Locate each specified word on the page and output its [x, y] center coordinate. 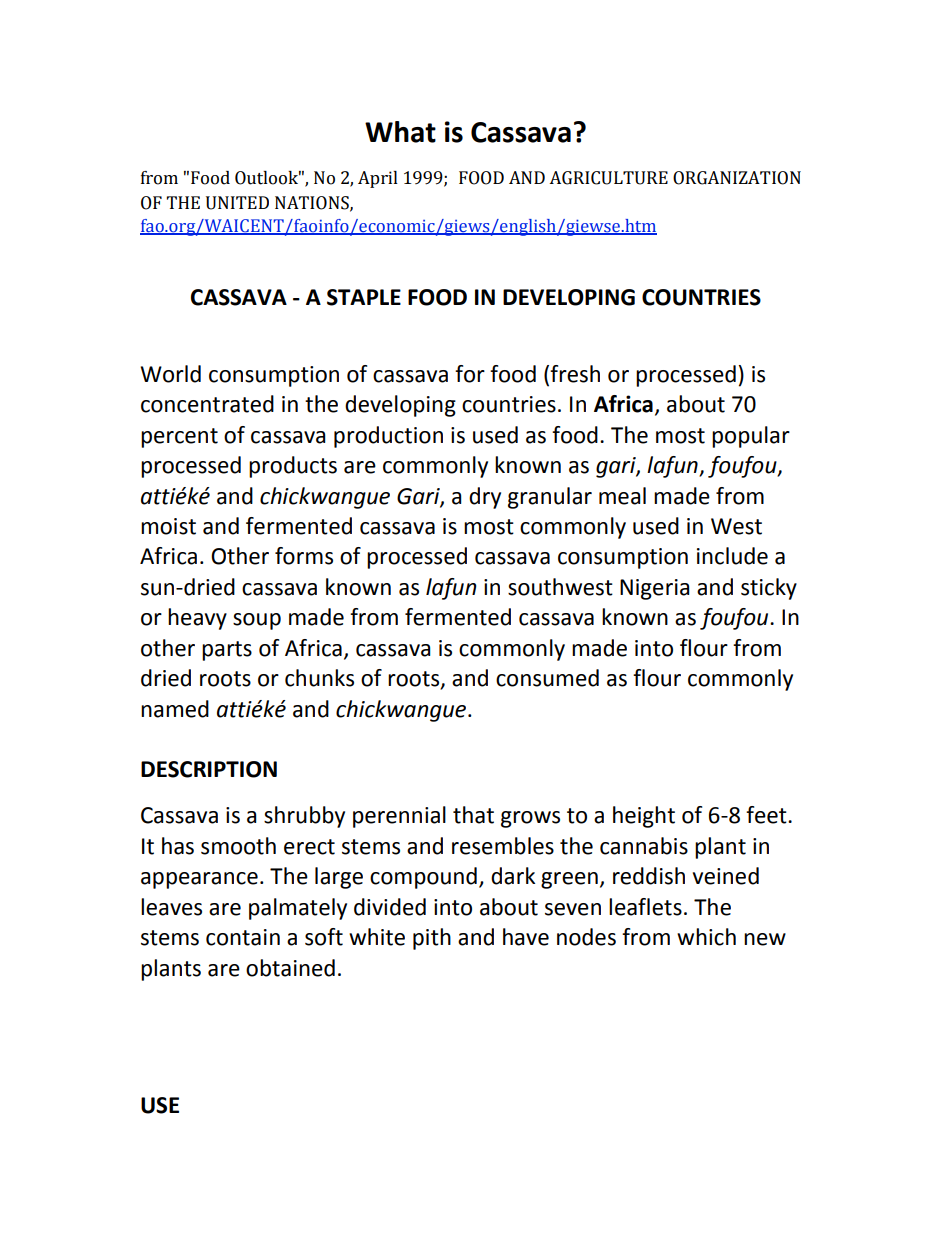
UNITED [237, 203]
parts [227, 651]
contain [243, 937]
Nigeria [655, 589]
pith [432, 939]
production [388, 437]
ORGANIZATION [737, 178]
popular [751, 437]
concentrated [207, 404]
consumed [547, 678]
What [400, 132]
